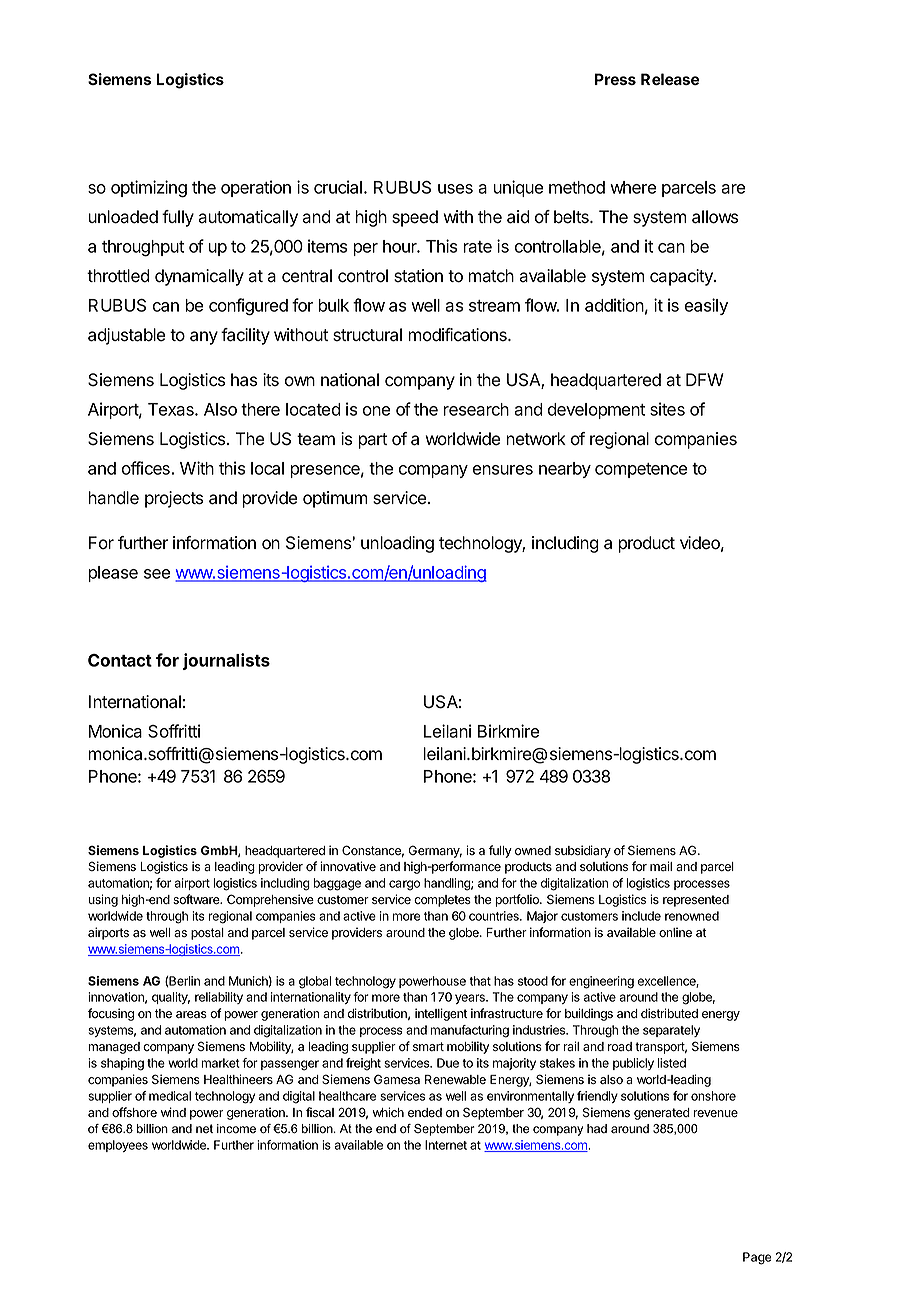 The height and width of the image is (1308, 924). Describe the element at coordinates (172, 409) in the image. I see `Texas` at that location.
